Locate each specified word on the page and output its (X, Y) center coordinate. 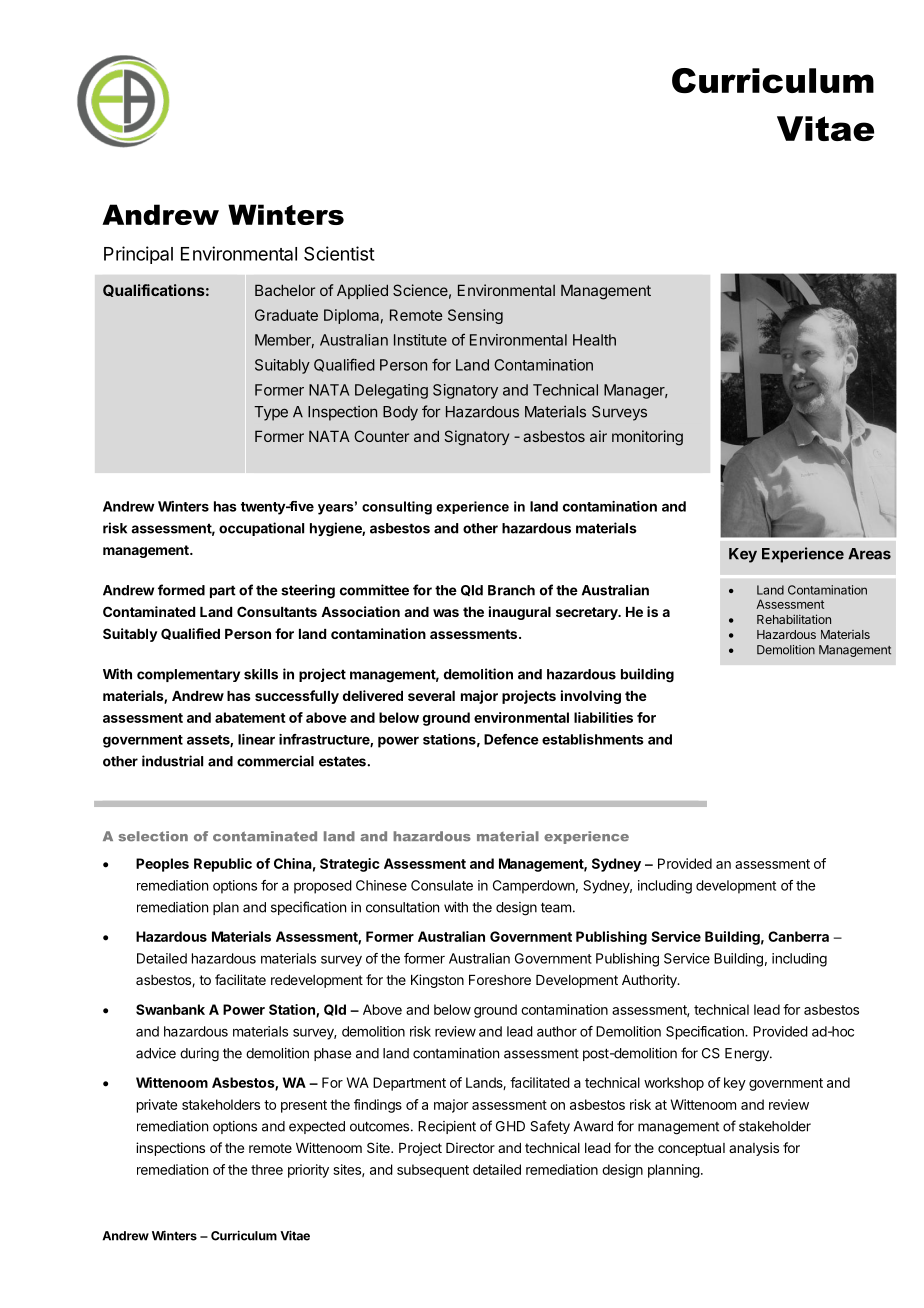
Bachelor (285, 290)
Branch (511, 590)
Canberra (798, 936)
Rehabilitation (794, 619)
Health (594, 340)
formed (181, 590)
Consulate (442, 885)
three (267, 1169)
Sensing (475, 316)
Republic (223, 865)
